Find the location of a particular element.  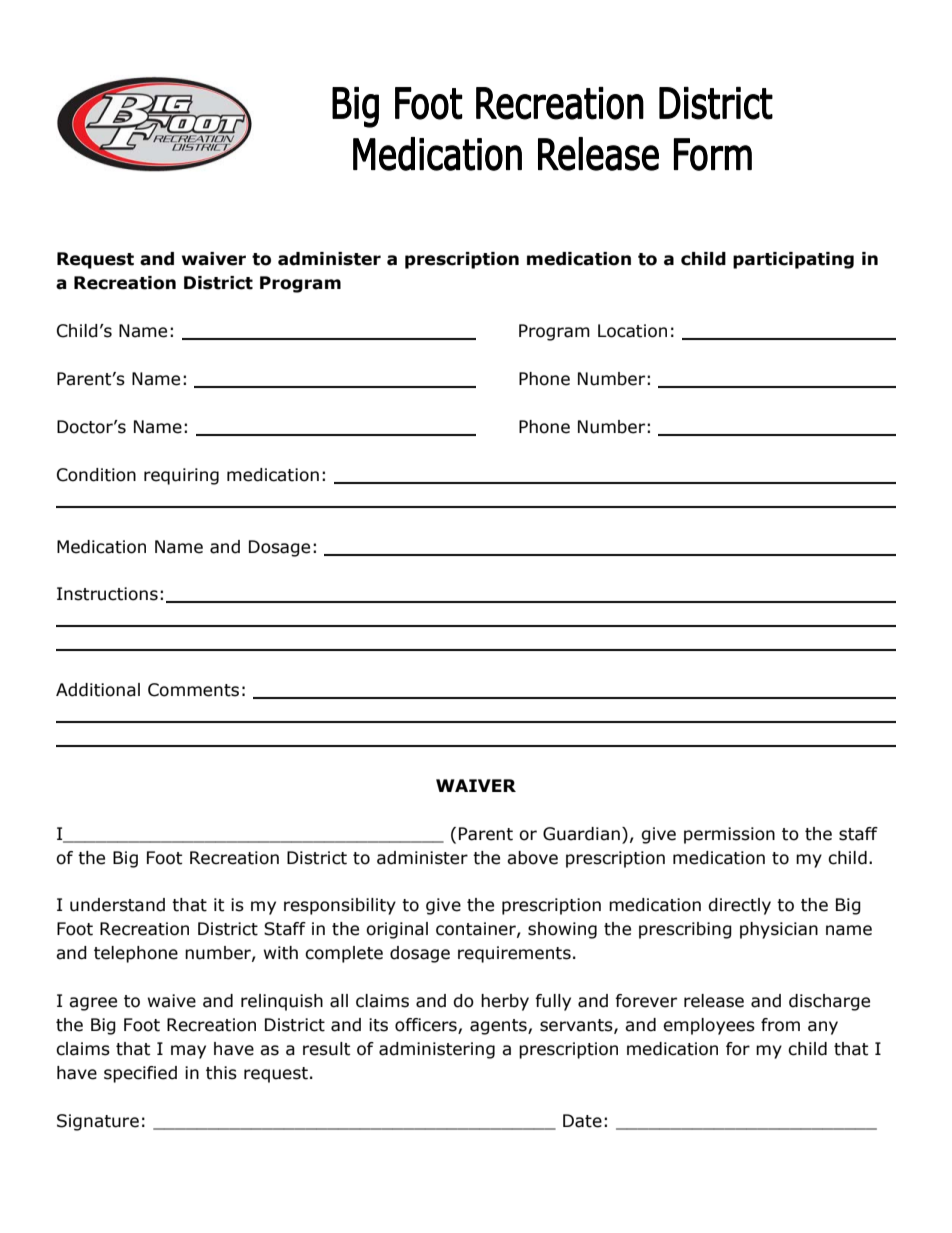

permission is located at coordinates (729, 835).
